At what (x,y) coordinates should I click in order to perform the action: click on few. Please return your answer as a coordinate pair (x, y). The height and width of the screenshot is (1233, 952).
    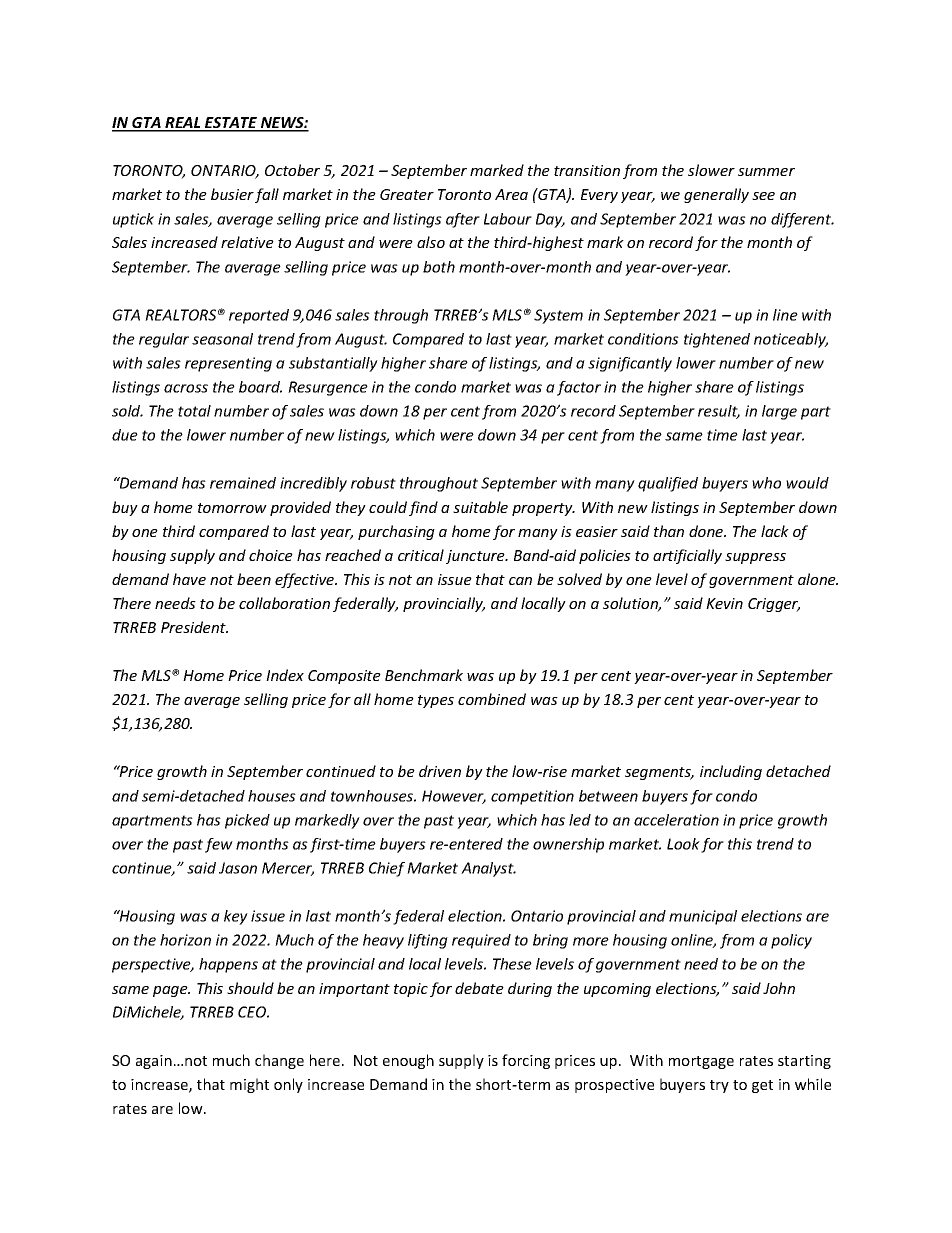
    Looking at the image, I should click on (219, 845).
